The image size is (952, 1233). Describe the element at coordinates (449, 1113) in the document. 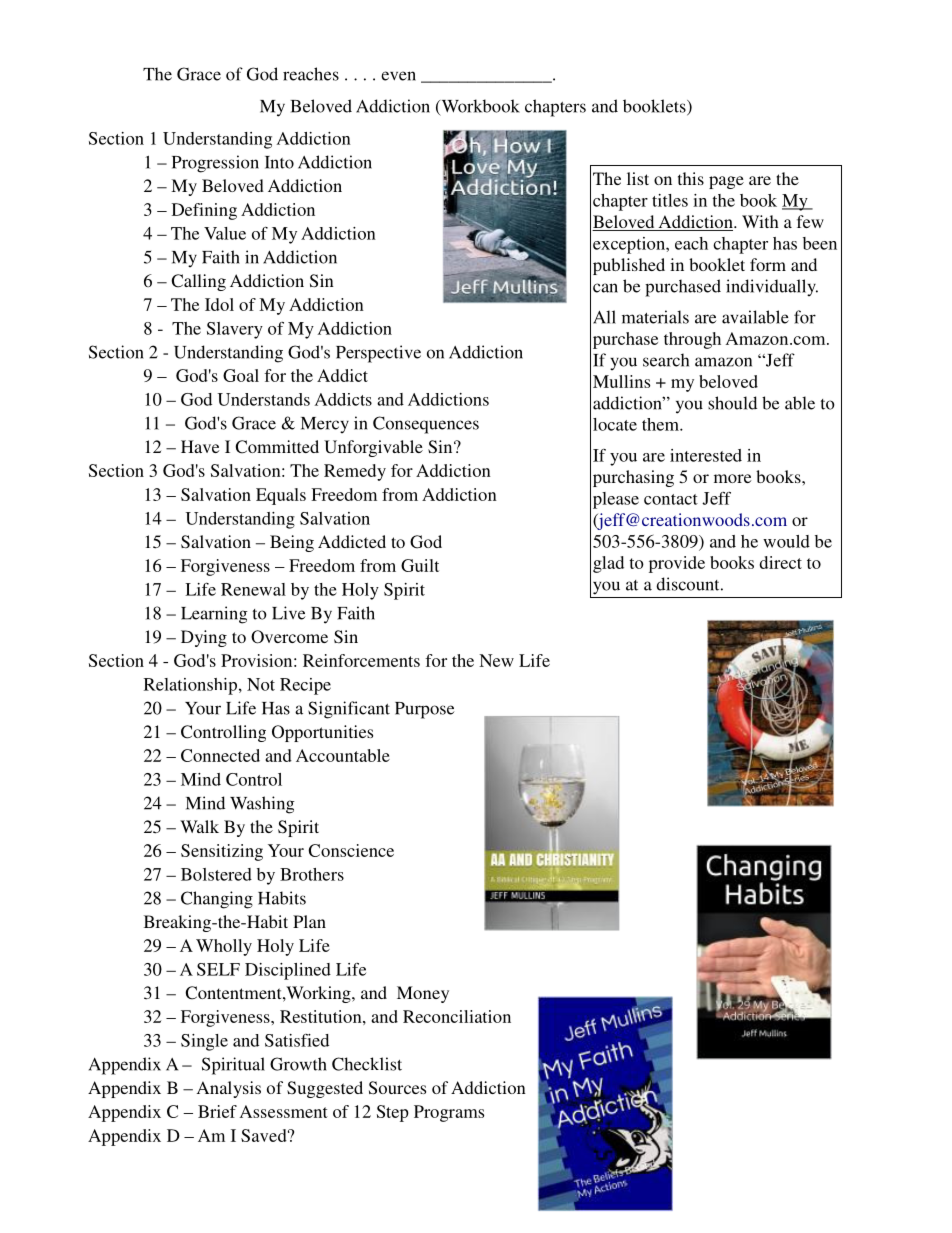

I see `Programs` at that location.
